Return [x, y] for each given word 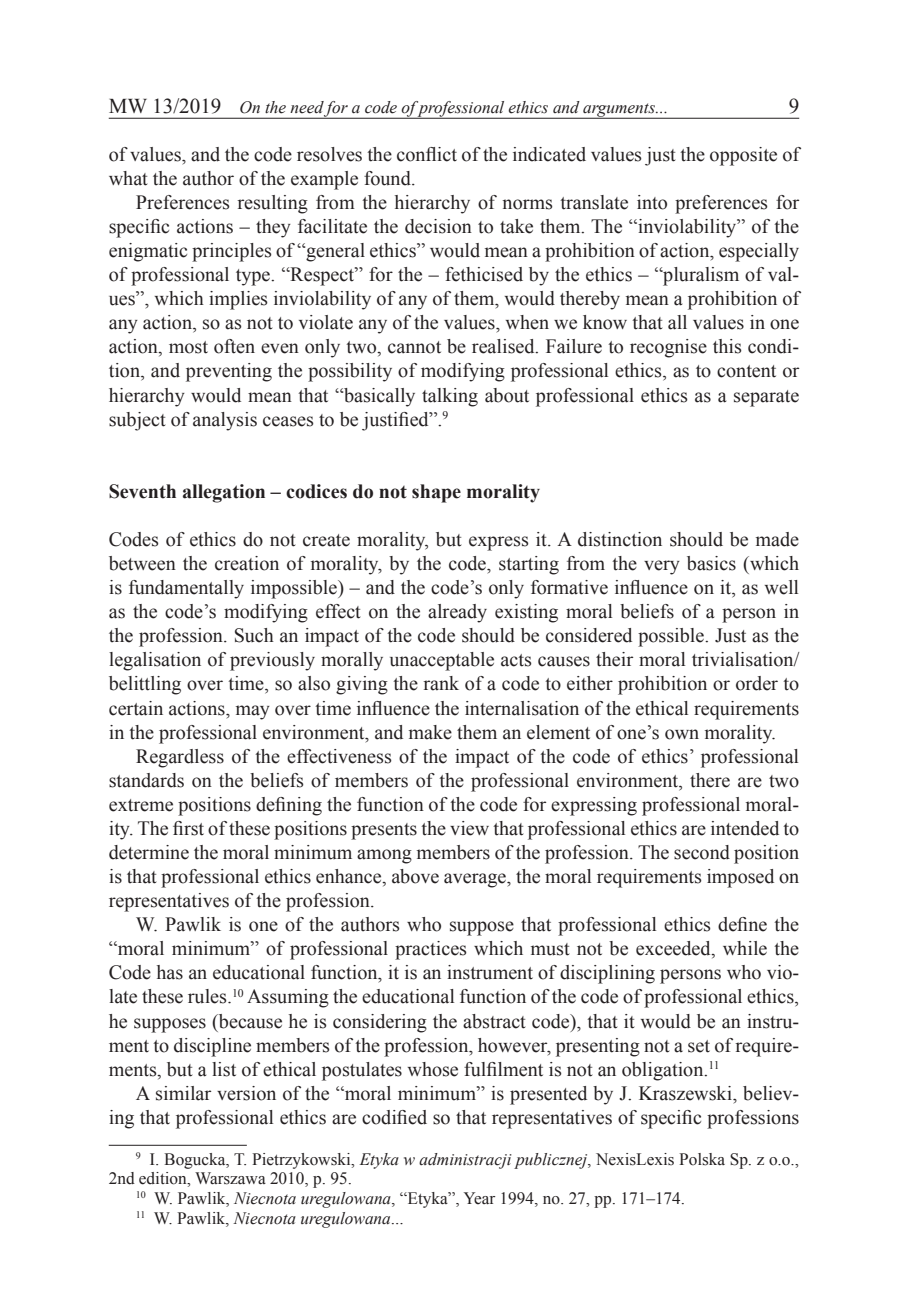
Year [479, 1198]
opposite [743, 156]
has [170, 972]
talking [450, 397]
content [746, 371]
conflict [427, 154]
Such [254, 635]
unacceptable [442, 661]
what [128, 178]
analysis [225, 421]
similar [183, 1093]
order [757, 683]
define [742, 924]
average [476, 880]
